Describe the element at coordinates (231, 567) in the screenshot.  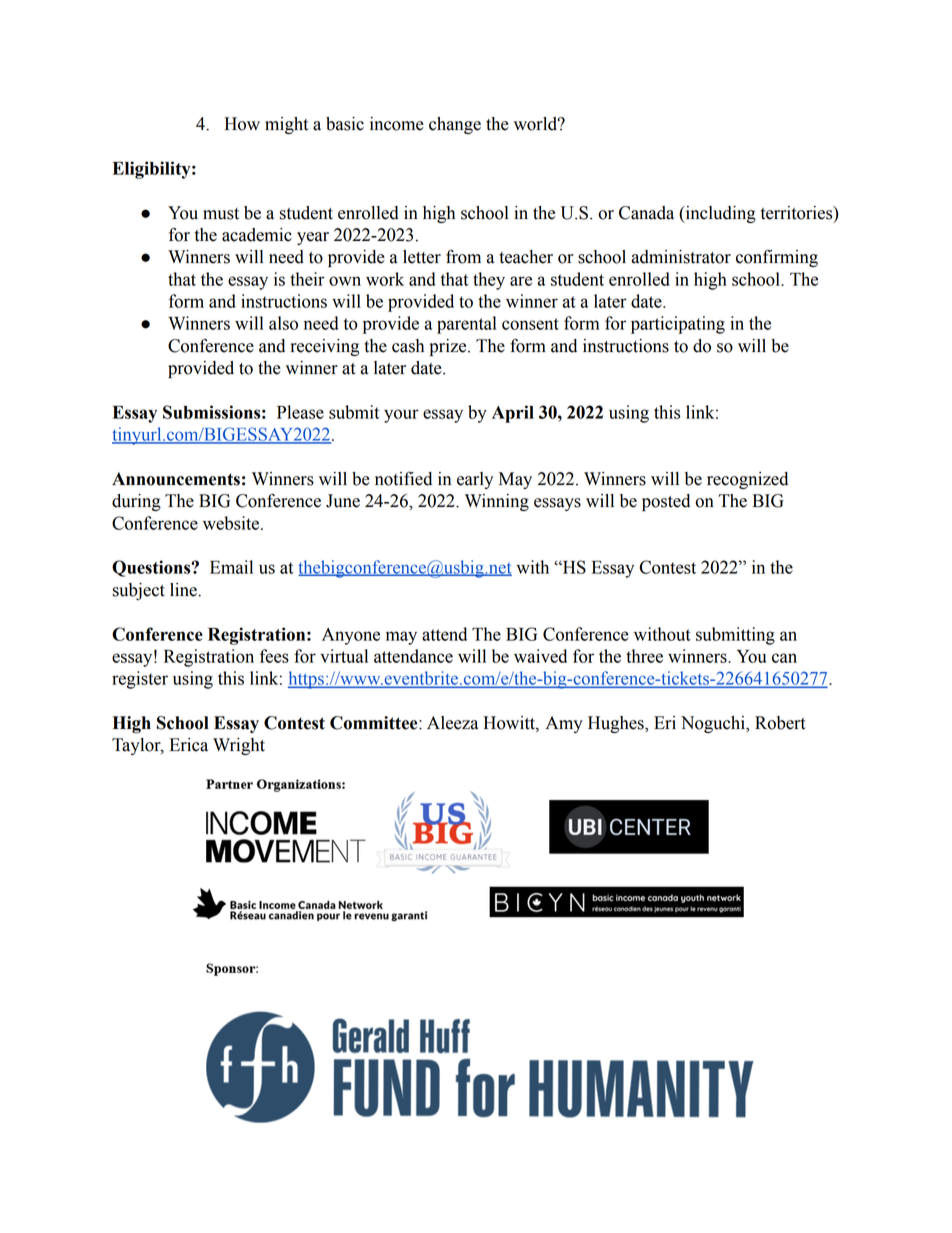
I see `Email` at that location.
